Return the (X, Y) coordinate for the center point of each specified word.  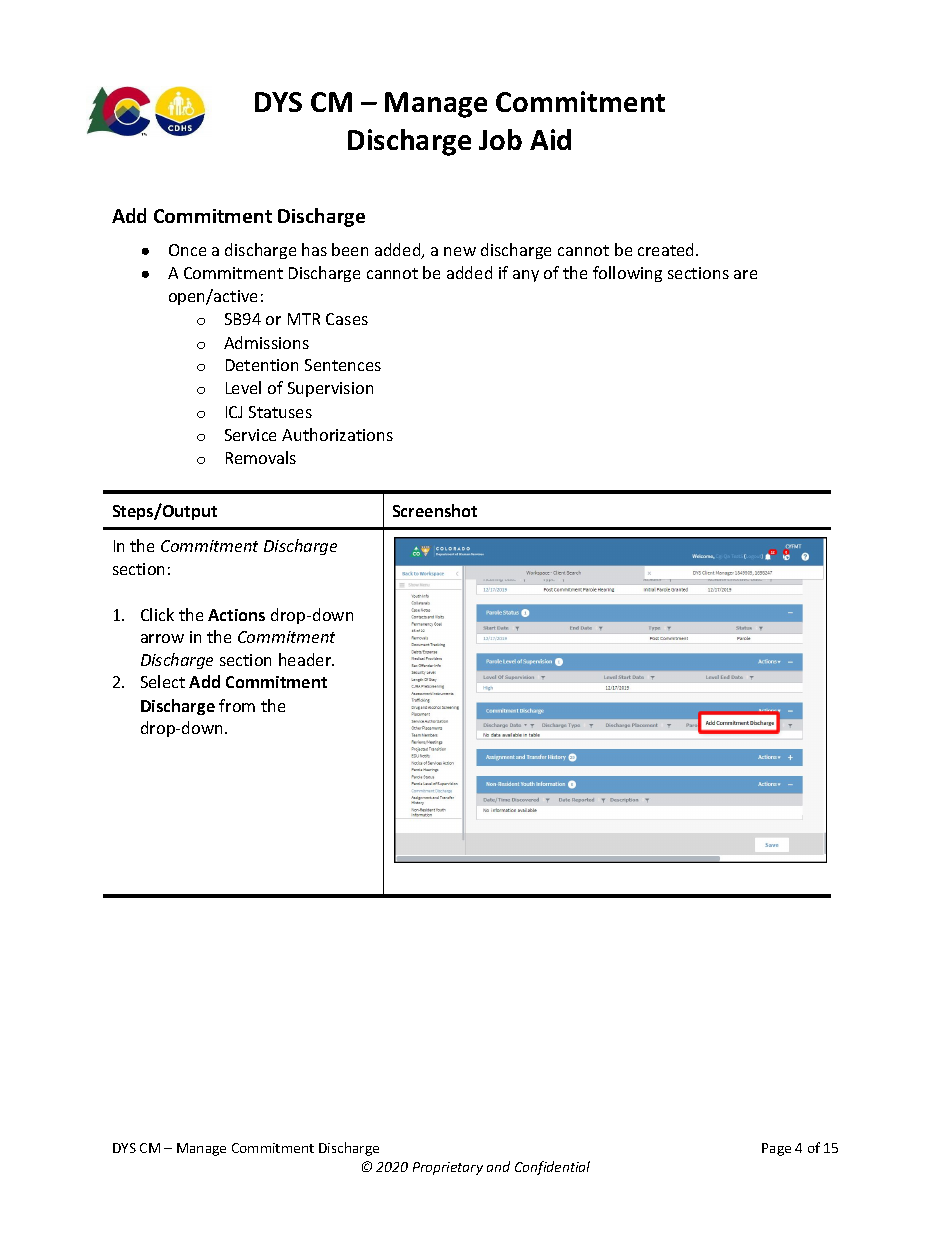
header (306, 659)
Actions (236, 615)
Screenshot (435, 510)
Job (500, 139)
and (498, 1166)
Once (187, 250)
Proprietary (448, 1168)
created (665, 249)
